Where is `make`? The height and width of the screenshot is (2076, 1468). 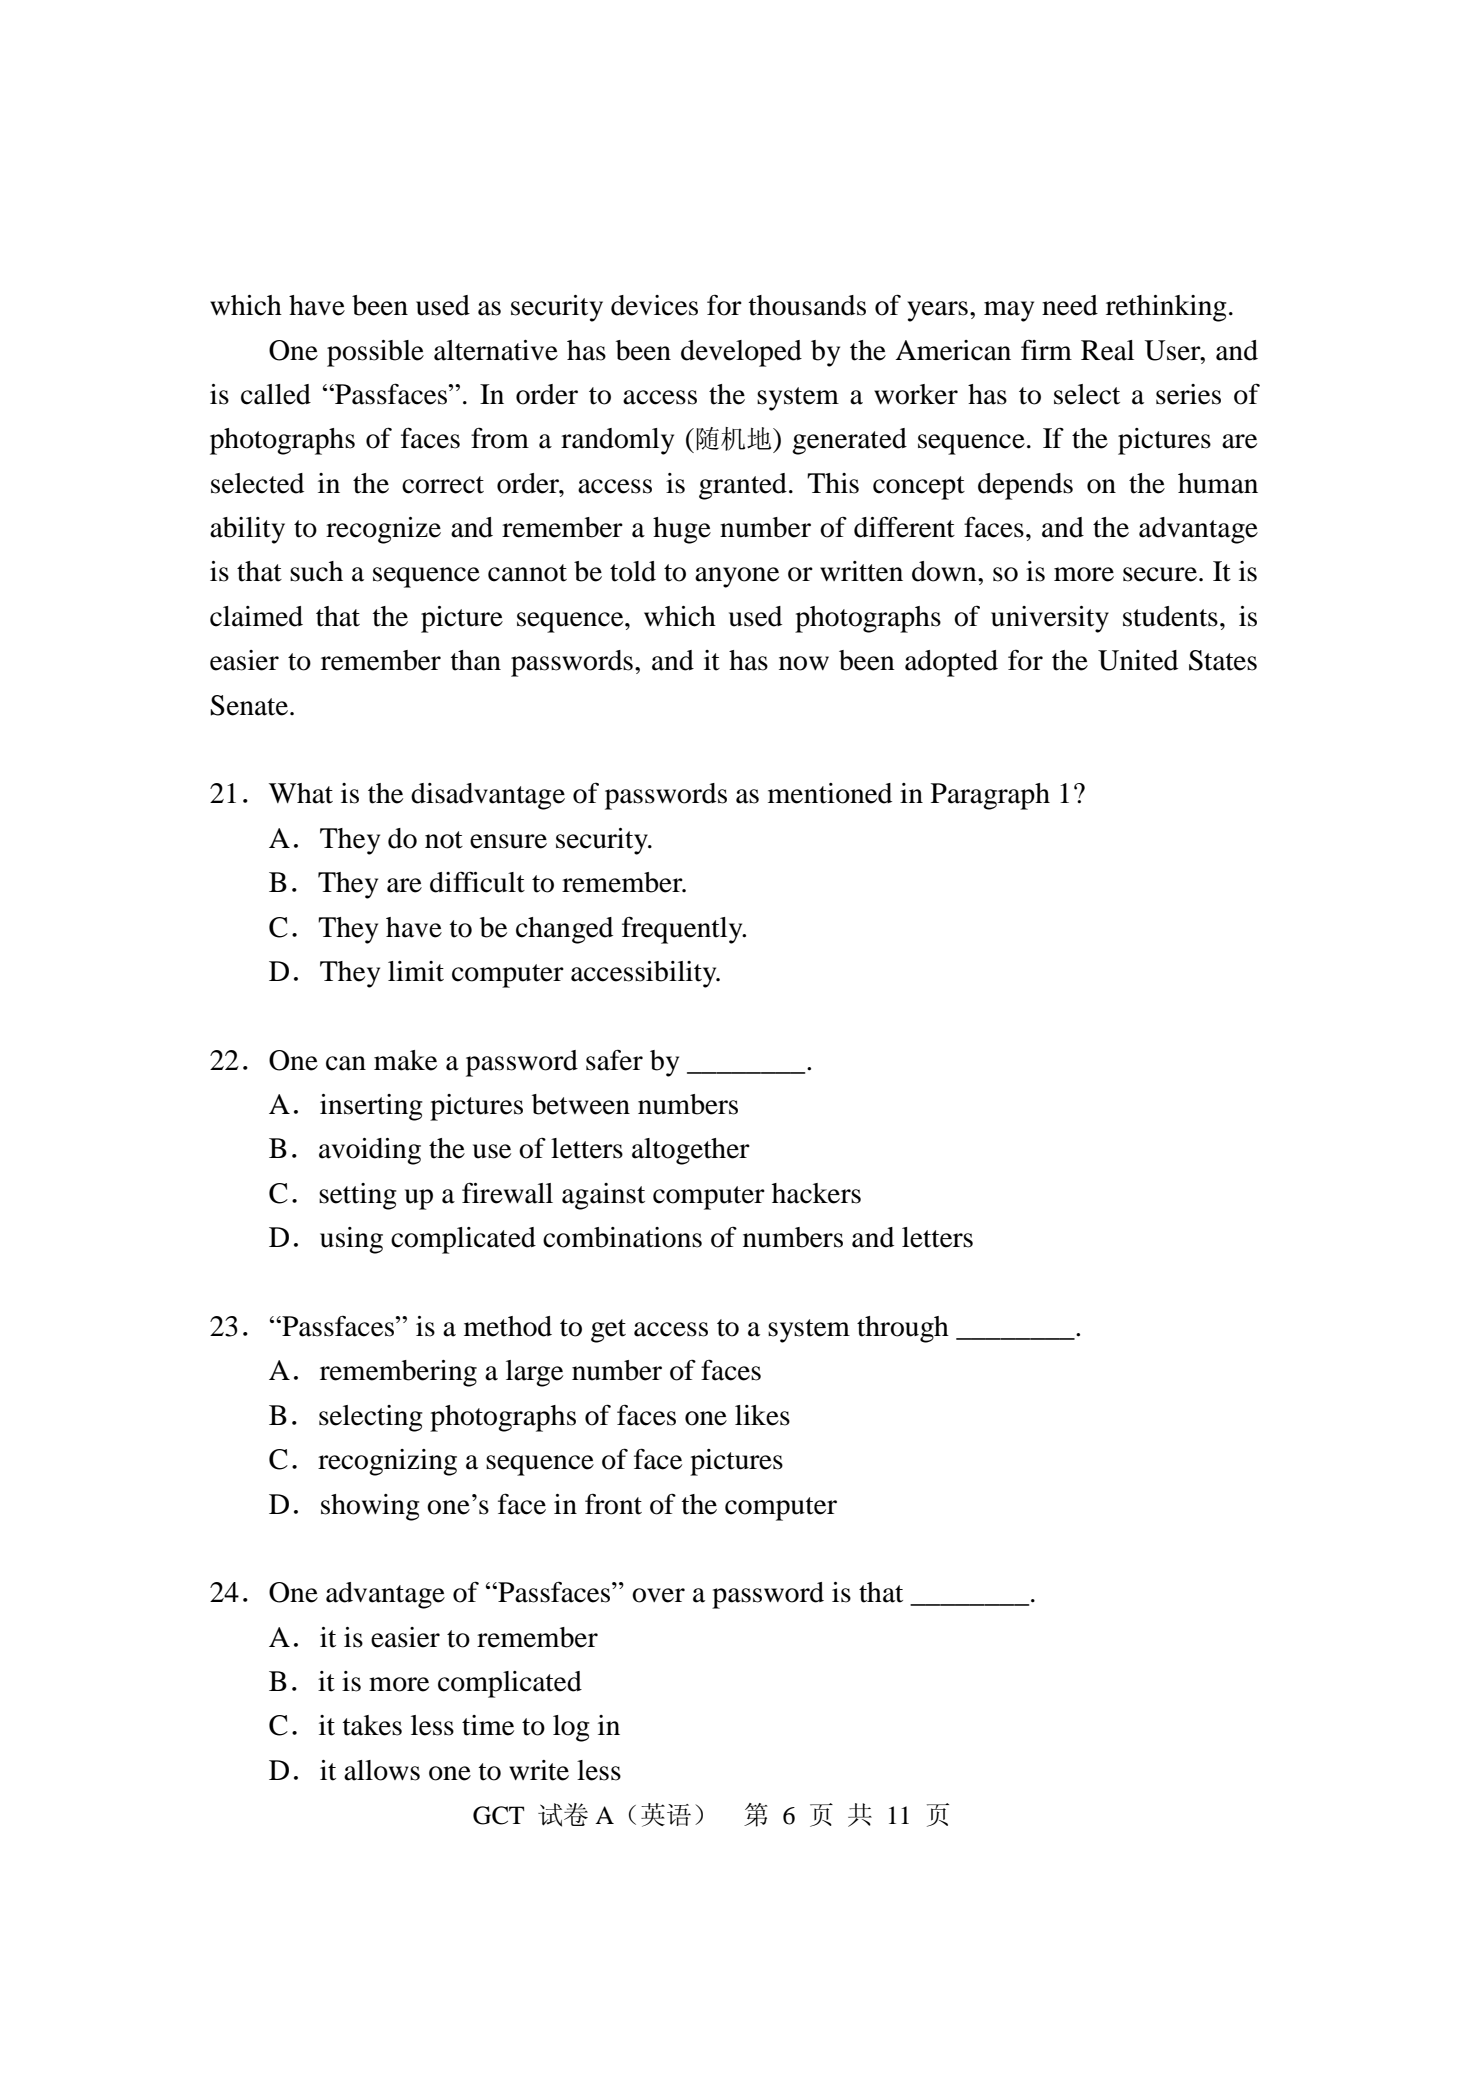
make is located at coordinates (405, 1060).
